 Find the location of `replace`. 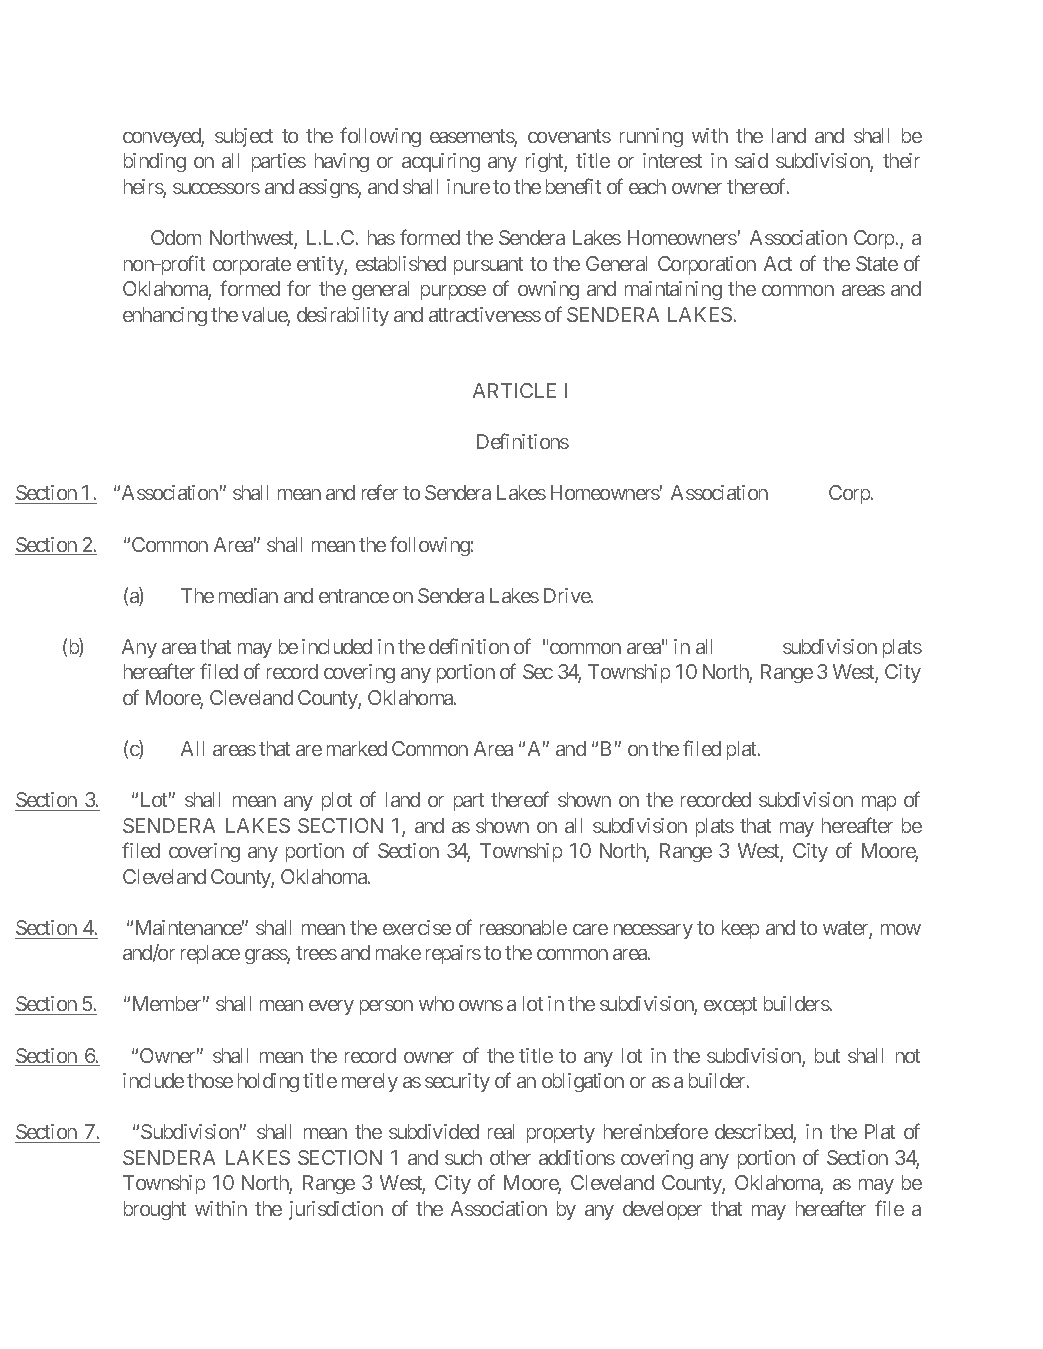

replace is located at coordinates (210, 954).
